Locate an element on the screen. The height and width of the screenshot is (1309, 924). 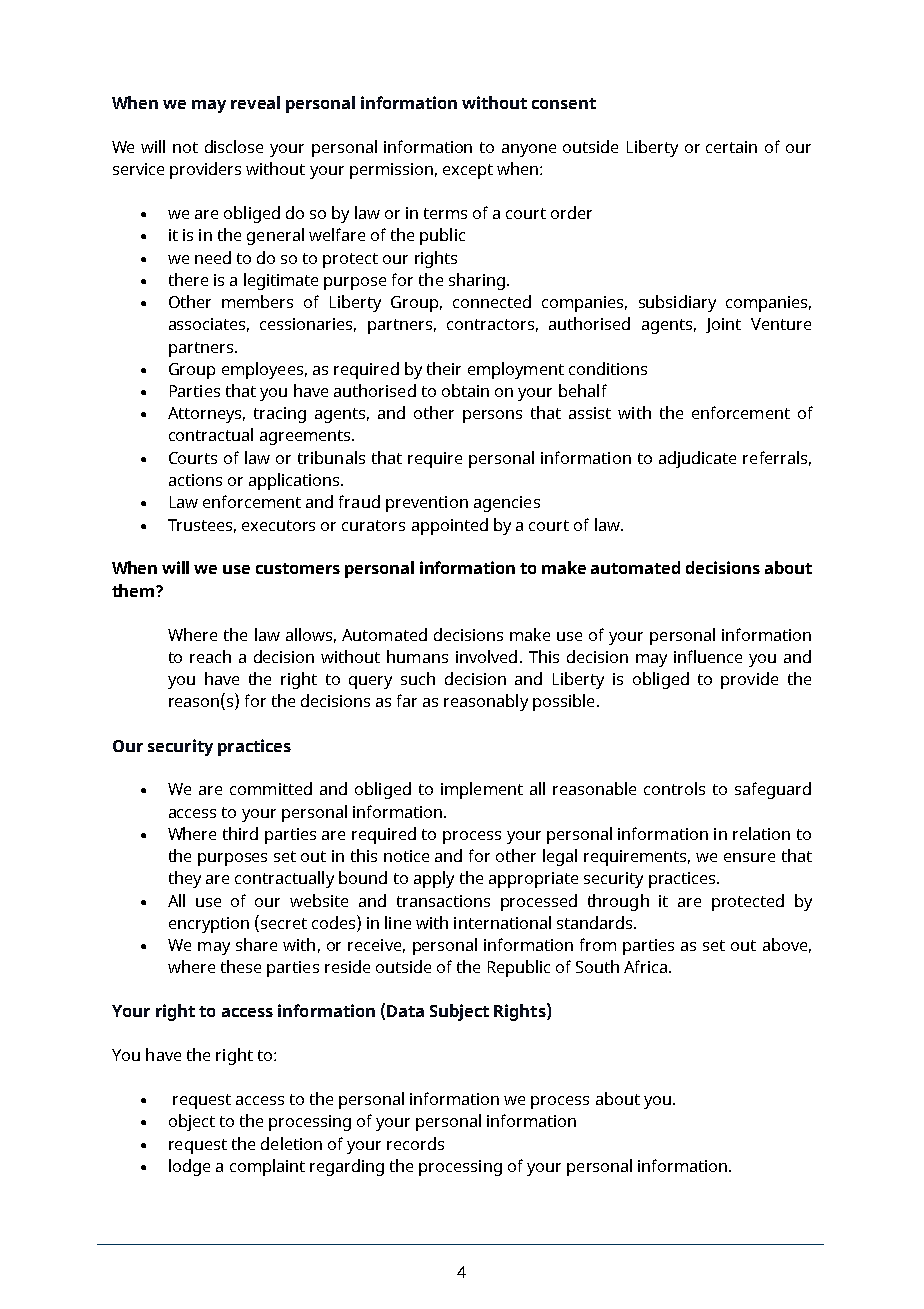
except is located at coordinates (468, 171).
